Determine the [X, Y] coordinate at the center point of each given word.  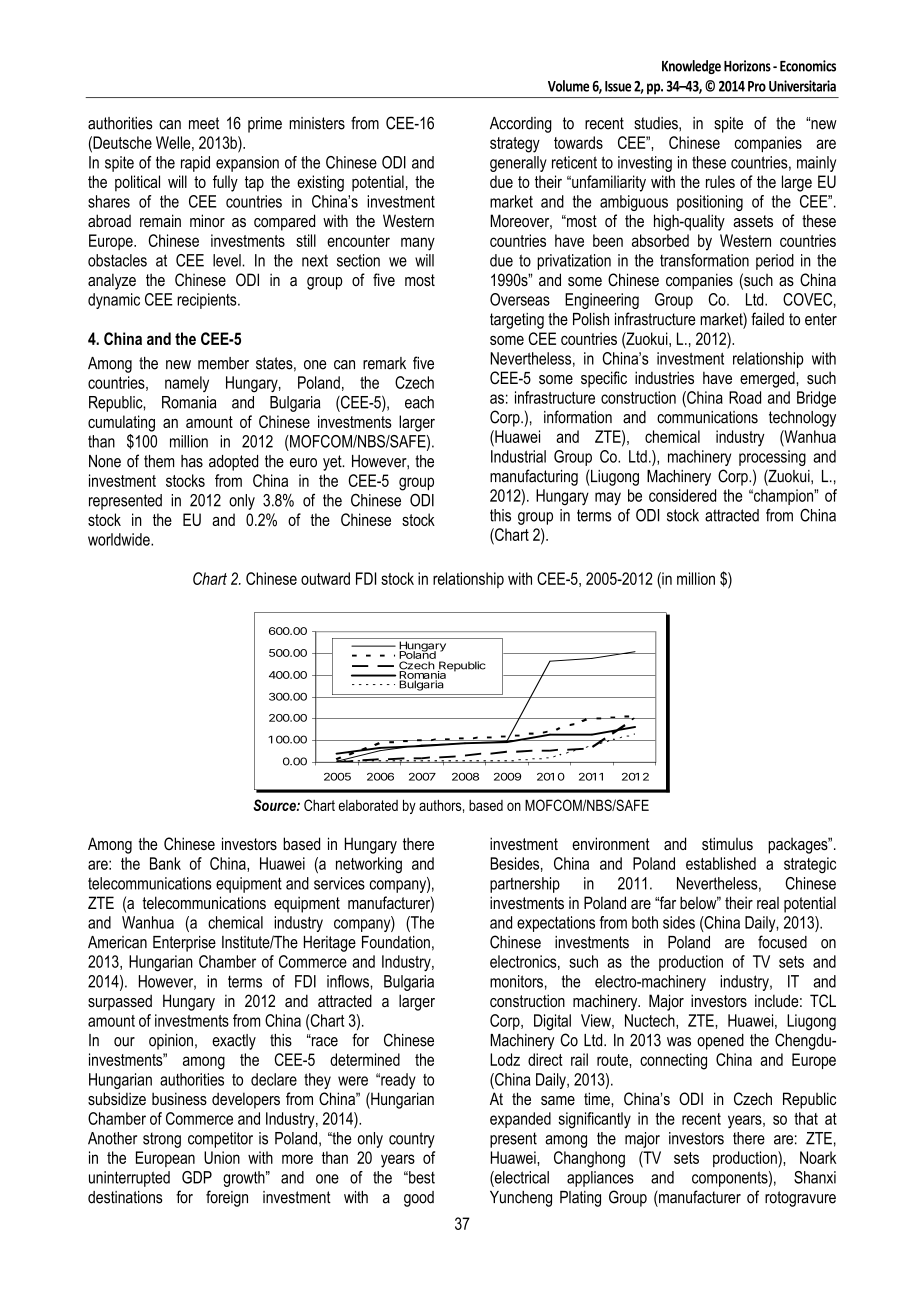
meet [204, 123]
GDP [197, 1177]
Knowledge [691, 67]
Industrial [518, 456]
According [521, 125]
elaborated [368, 805]
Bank [165, 863]
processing [772, 458]
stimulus [727, 843]
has [192, 461]
